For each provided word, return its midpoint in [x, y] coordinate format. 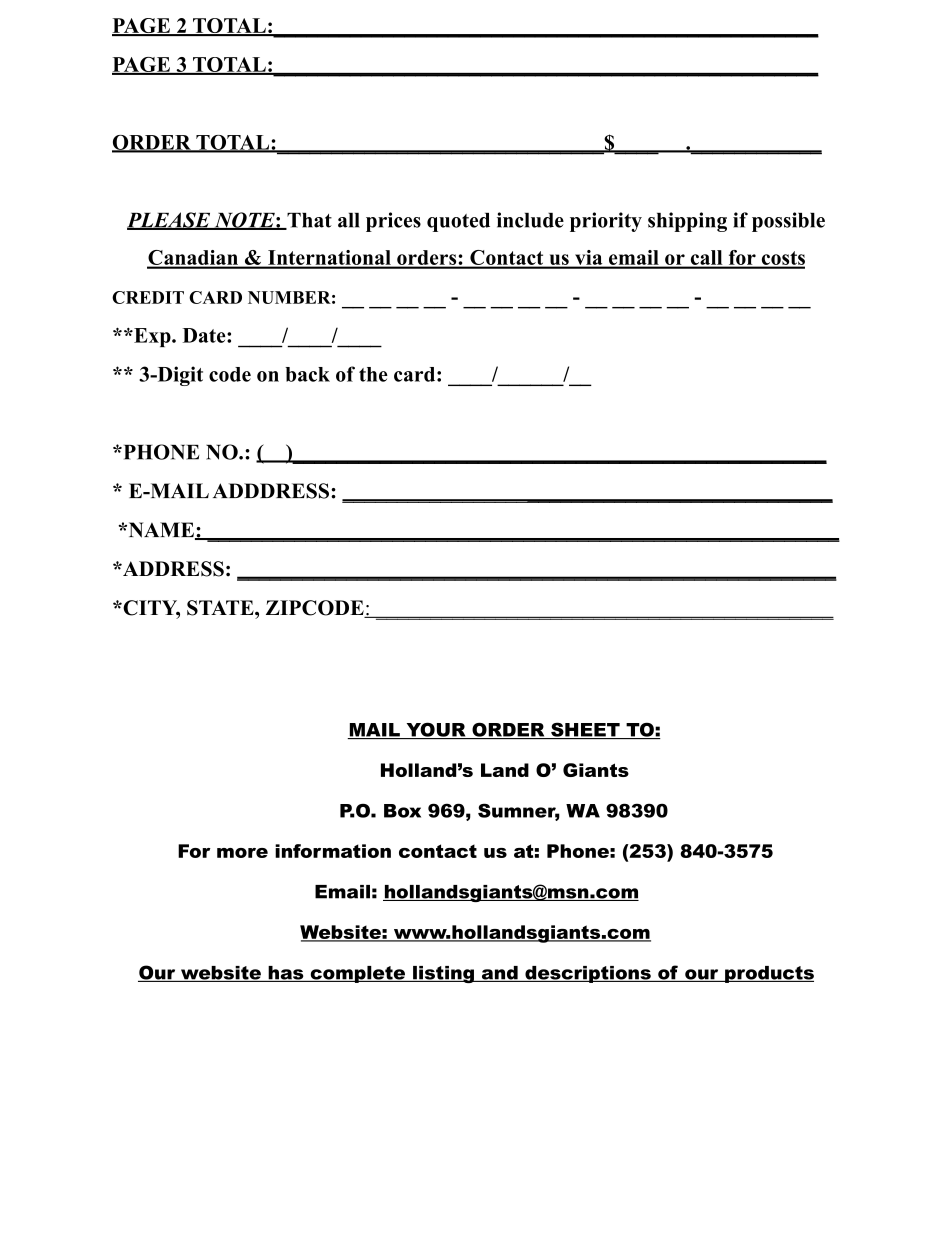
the [373, 374]
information [333, 851]
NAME [161, 531]
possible [788, 222]
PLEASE [170, 221]
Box [402, 811]
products [768, 974]
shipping [687, 222]
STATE [221, 608]
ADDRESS [172, 569]
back [307, 374]
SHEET [585, 730]
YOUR [436, 730]
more [242, 853]
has [286, 974]
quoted [458, 222]
